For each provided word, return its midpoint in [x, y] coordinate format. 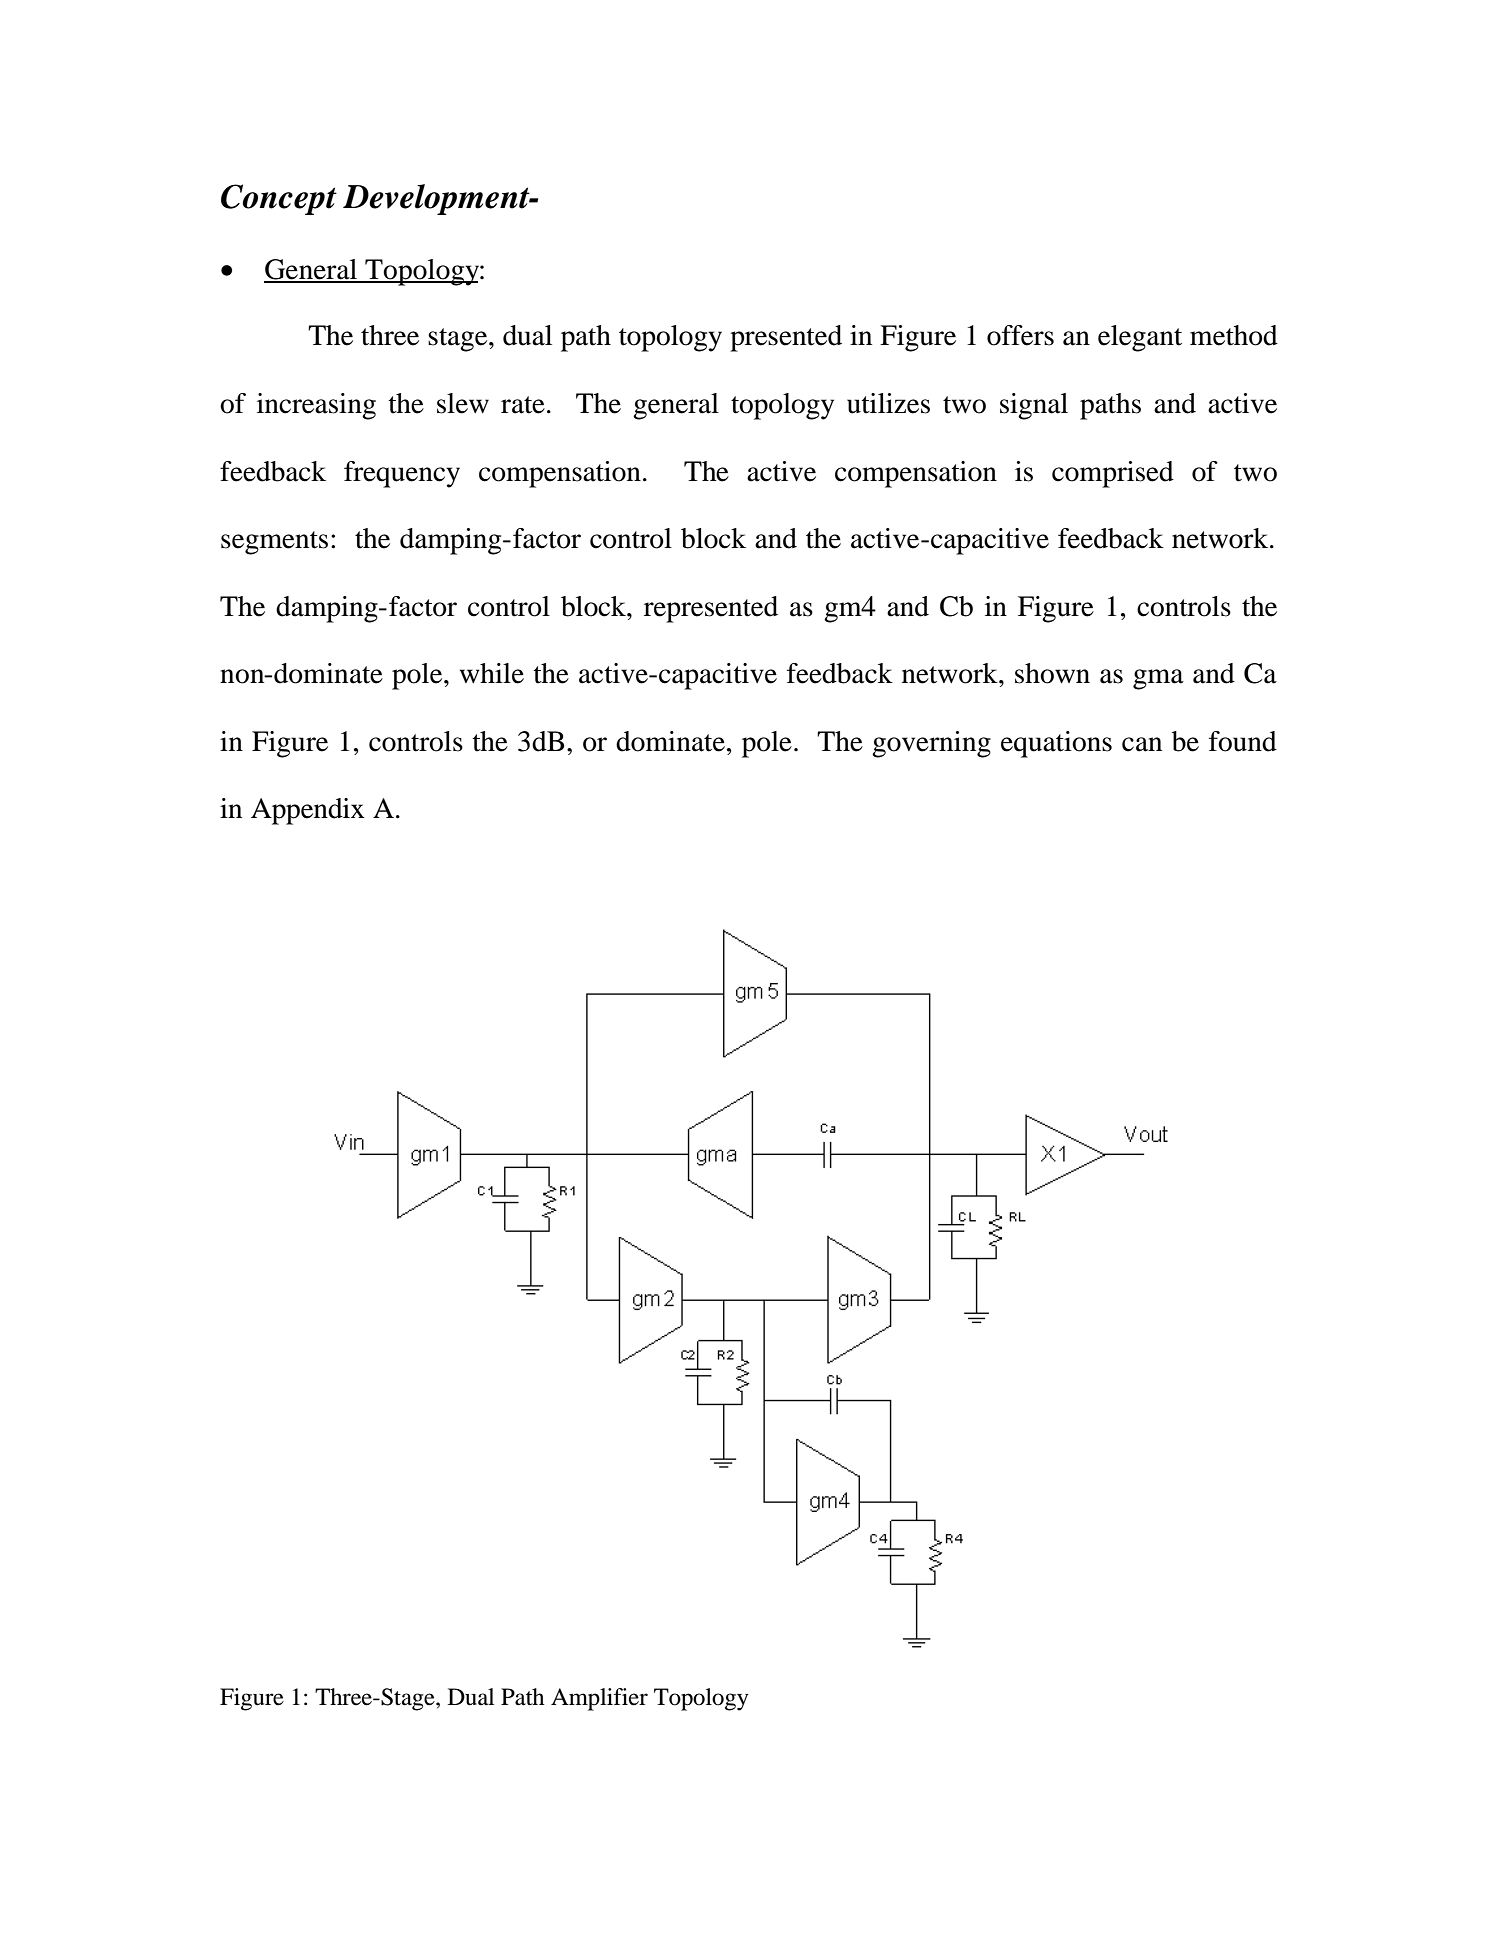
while [492, 673]
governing [931, 744]
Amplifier [599, 1699]
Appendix [308, 811]
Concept [279, 199]
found [1243, 741]
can [1142, 744]
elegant [1140, 338]
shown [1052, 673]
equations [1056, 744]
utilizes [888, 403]
